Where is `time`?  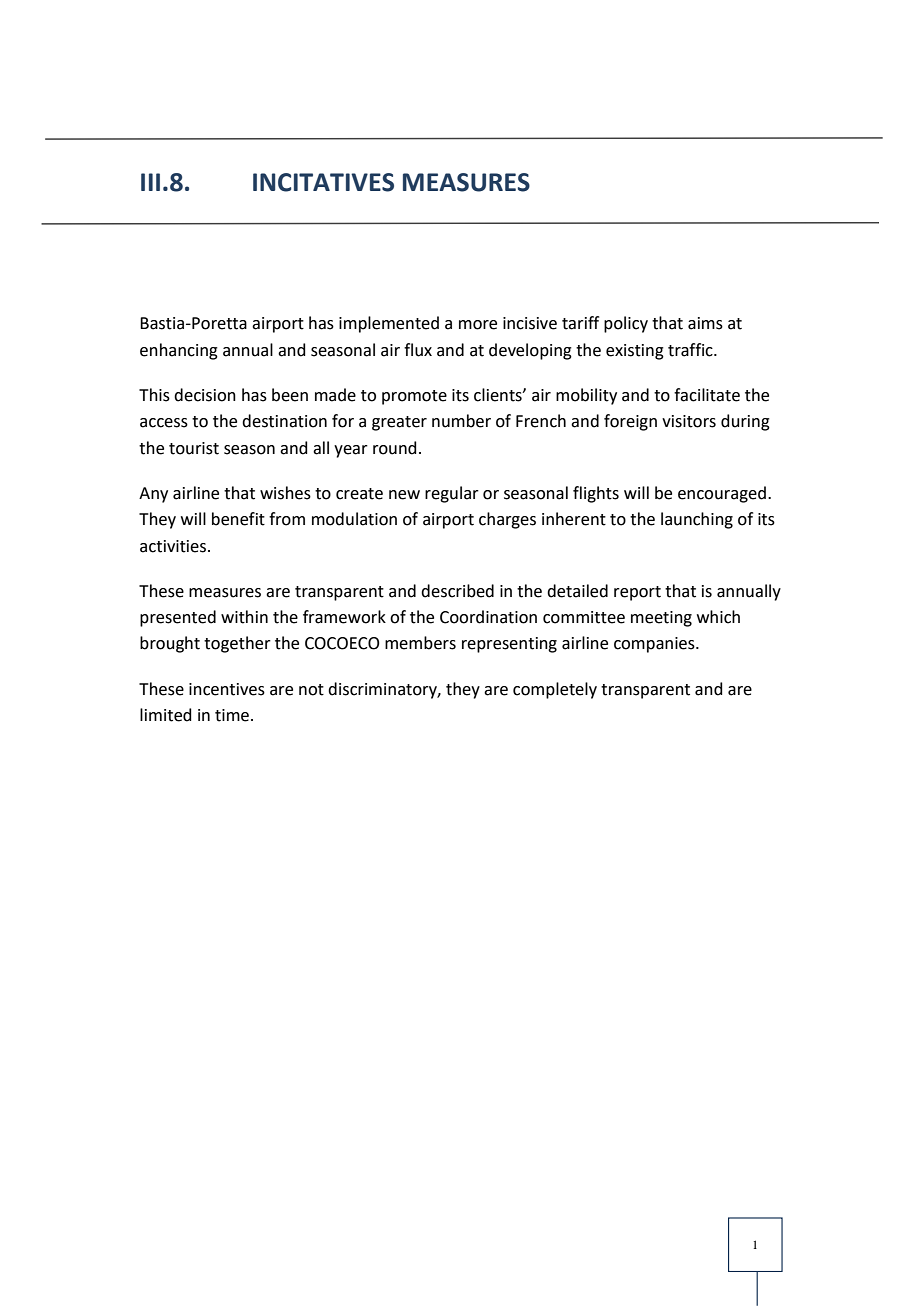
time is located at coordinates (232, 715).
